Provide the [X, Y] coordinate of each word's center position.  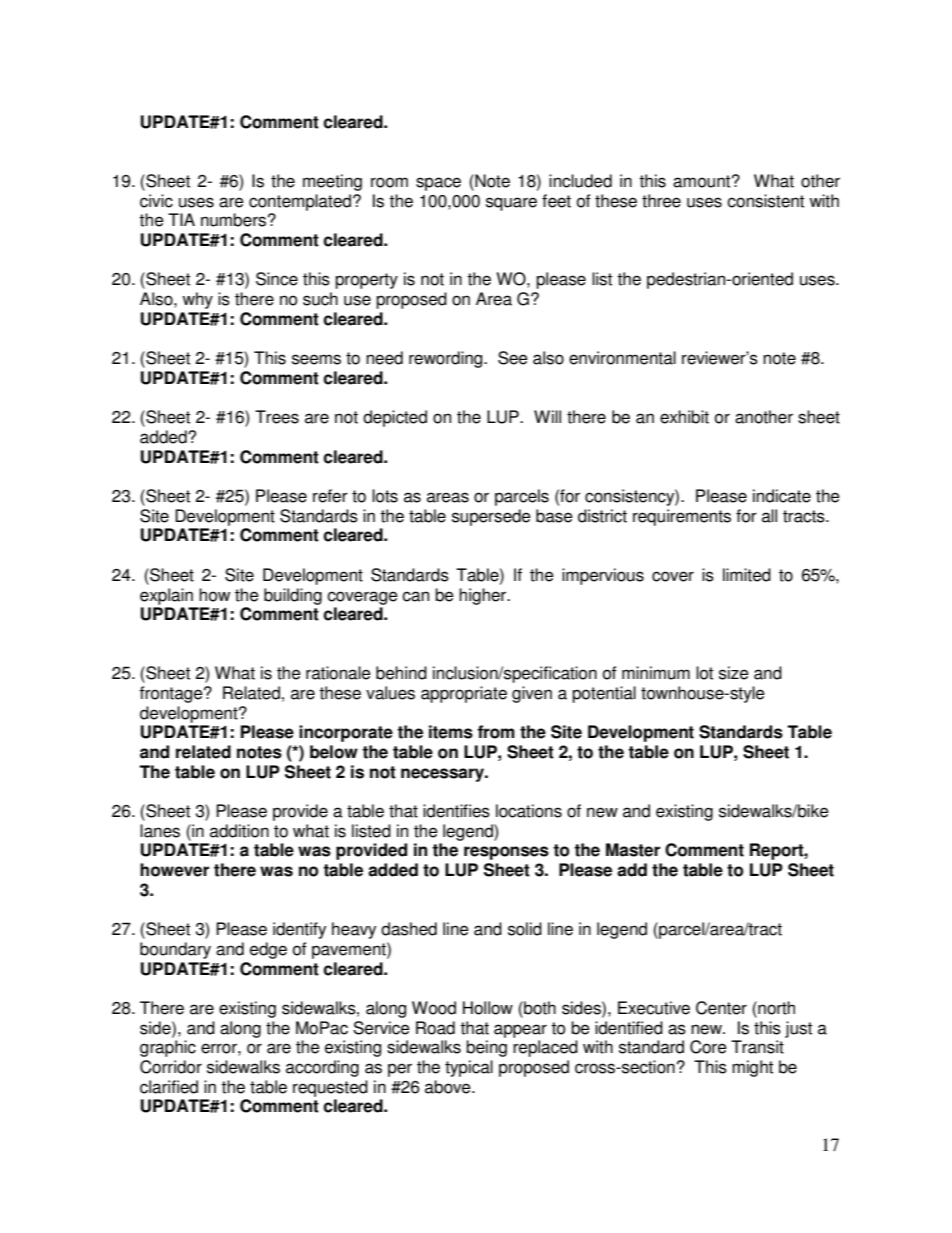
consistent [765, 201]
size [734, 673]
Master [633, 850]
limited [747, 575]
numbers [233, 220]
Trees [277, 417]
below [334, 752]
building [293, 596]
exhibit [684, 417]
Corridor [171, 1067]
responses [506, 853]
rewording [447, 359]
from [496, 732]
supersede [491, 517]
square [511, 204]
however [174, 870]
